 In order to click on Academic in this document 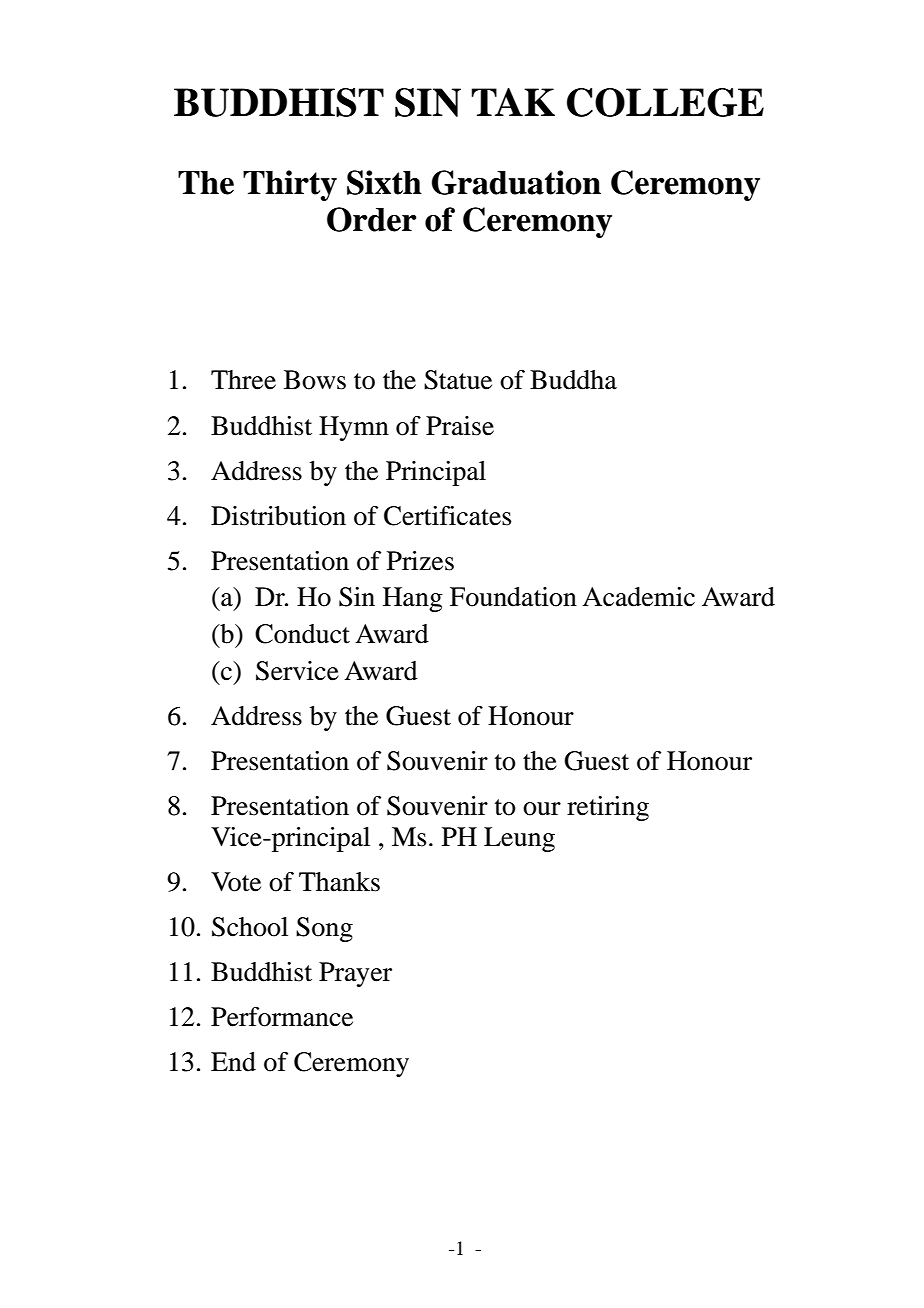, I will do `click(638, 597)`.
